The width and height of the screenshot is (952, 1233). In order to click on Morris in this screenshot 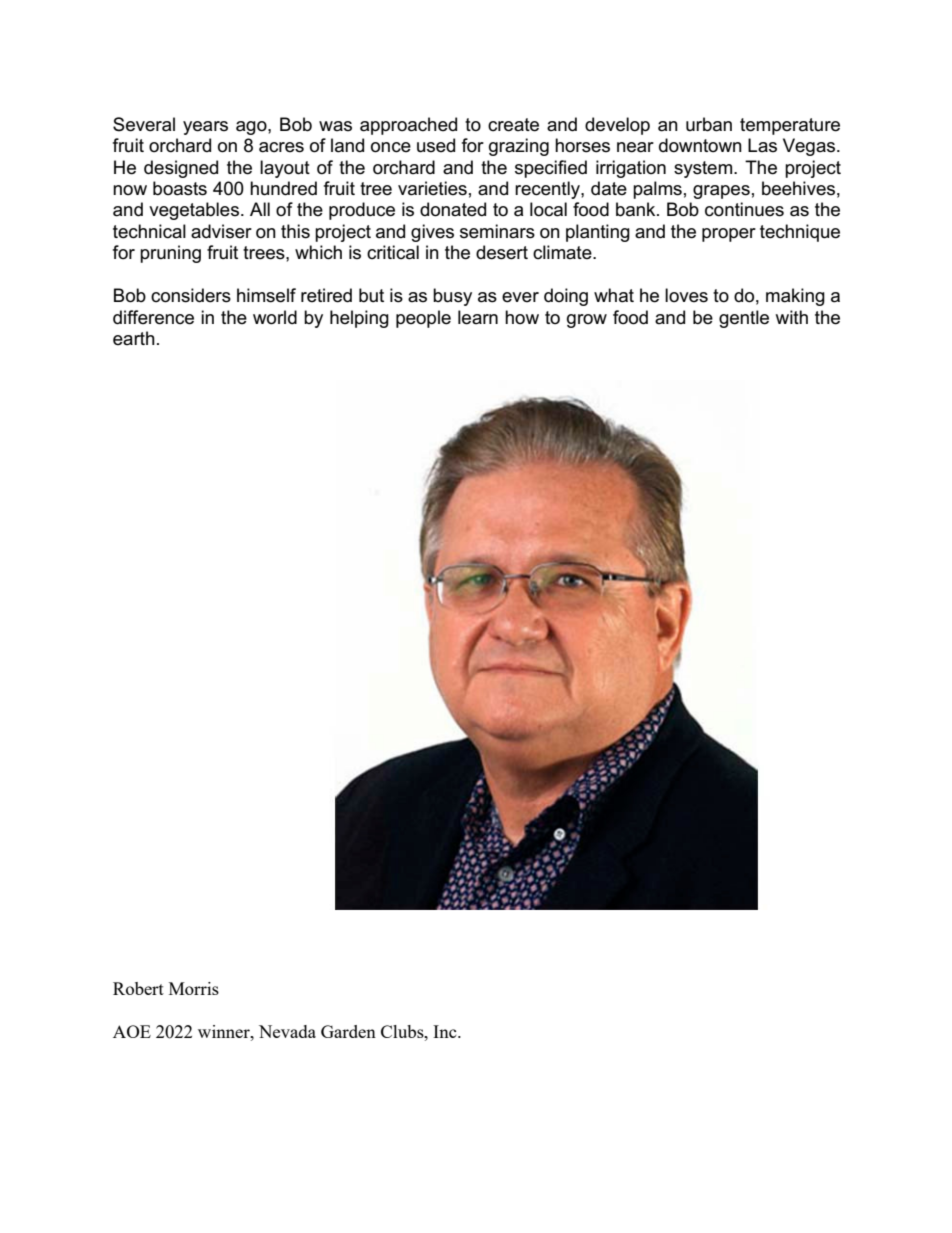, I will do `click(194, 988)`.
